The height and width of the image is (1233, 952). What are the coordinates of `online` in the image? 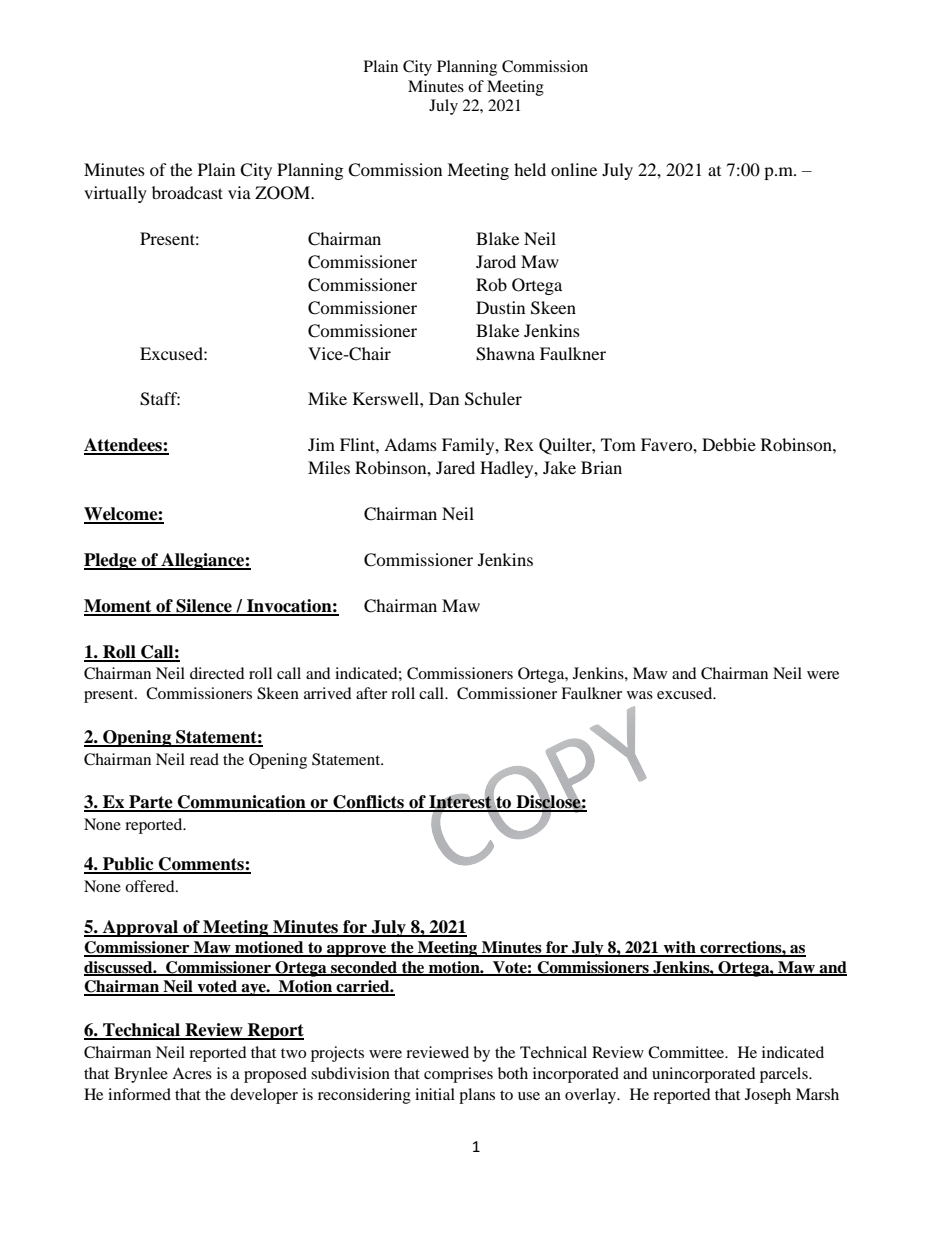 It's located at (574, 169).
